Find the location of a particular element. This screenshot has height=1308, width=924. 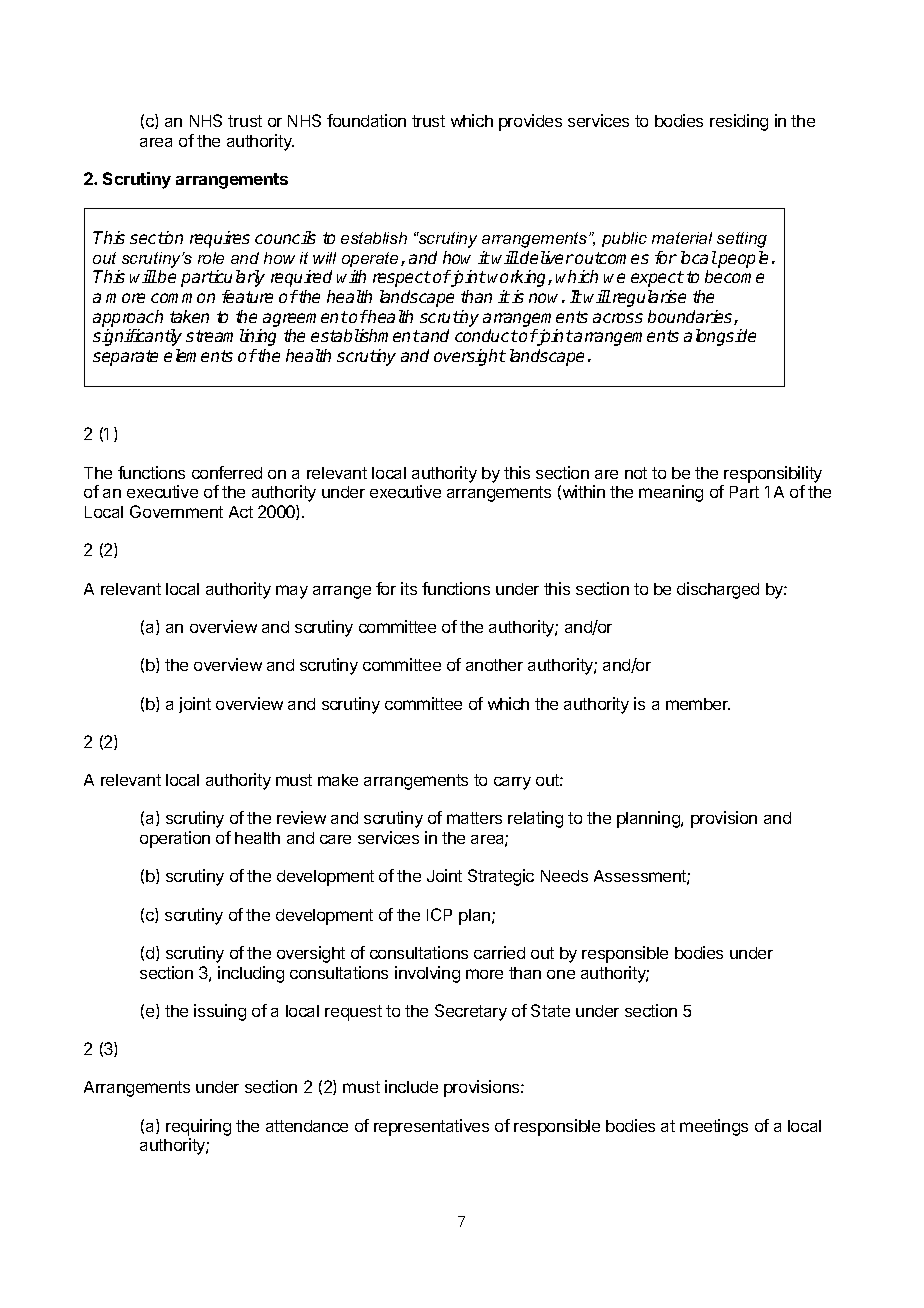

Government is located at coordinates (176, 511).
